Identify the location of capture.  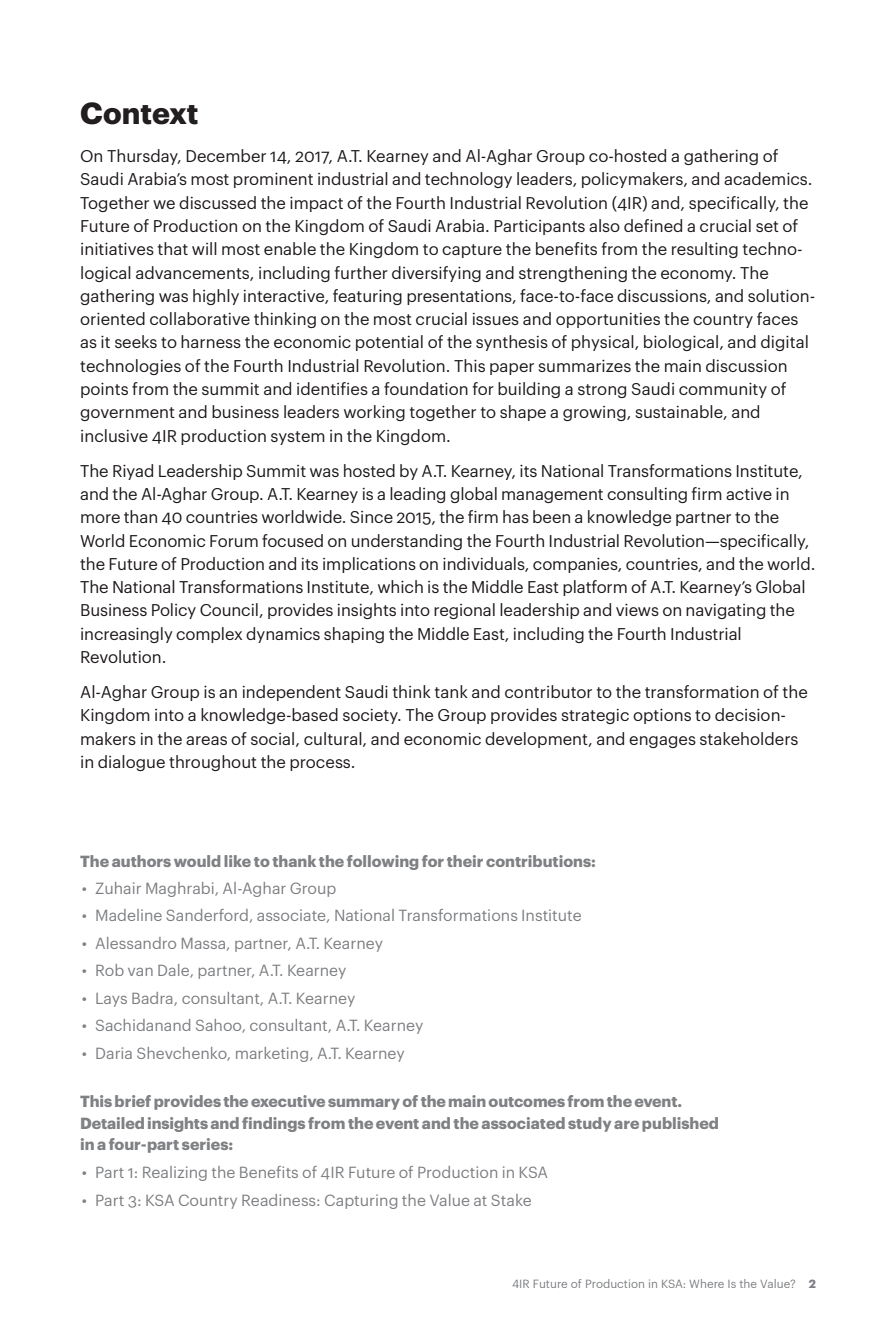
(472, 251).
